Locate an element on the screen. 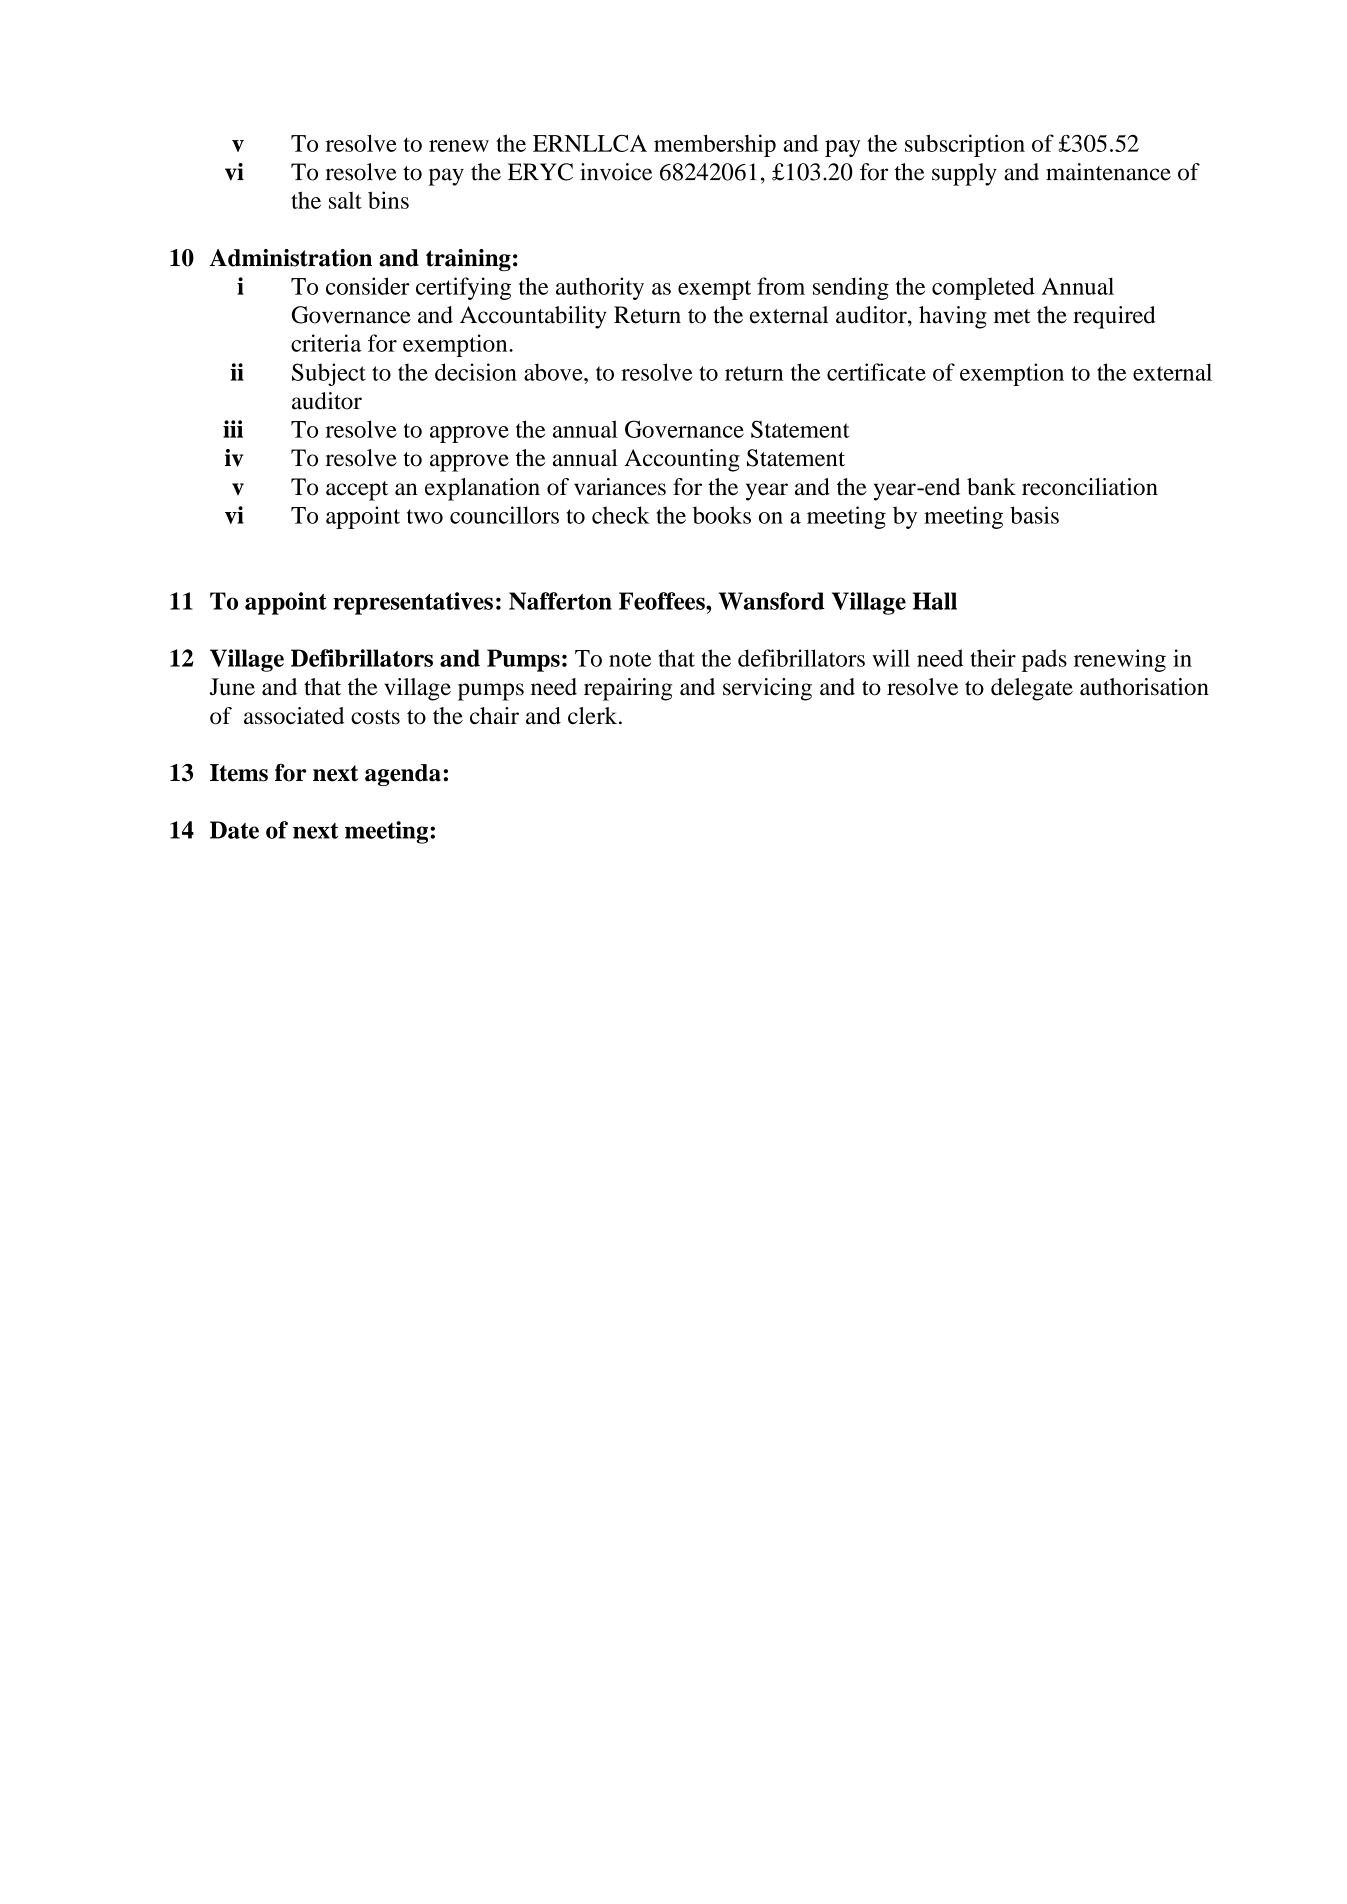 The image size is (1347, 1904). accept is located at coordinates (357, 491).
